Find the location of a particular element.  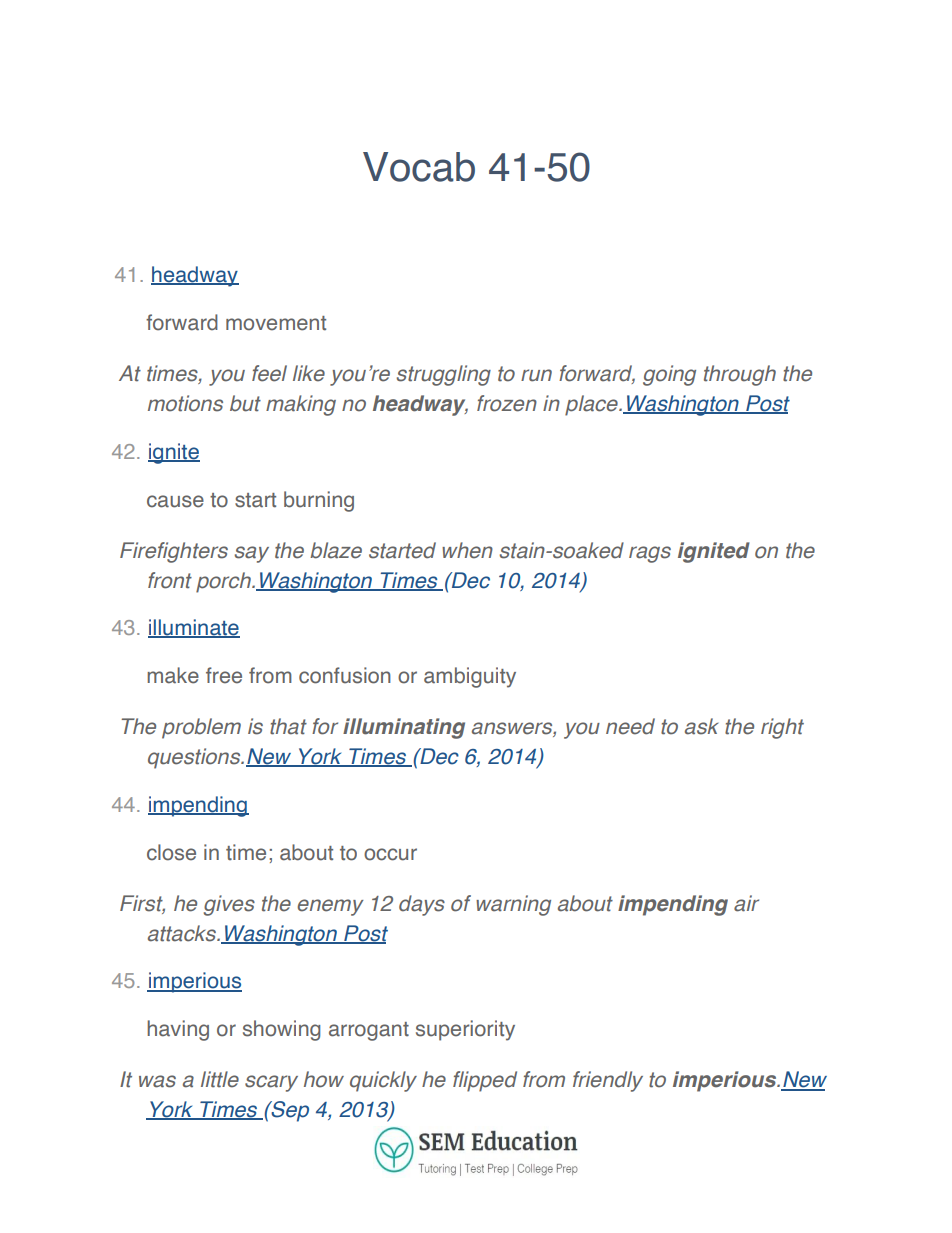

problem is located at coordinates (201, 728).
